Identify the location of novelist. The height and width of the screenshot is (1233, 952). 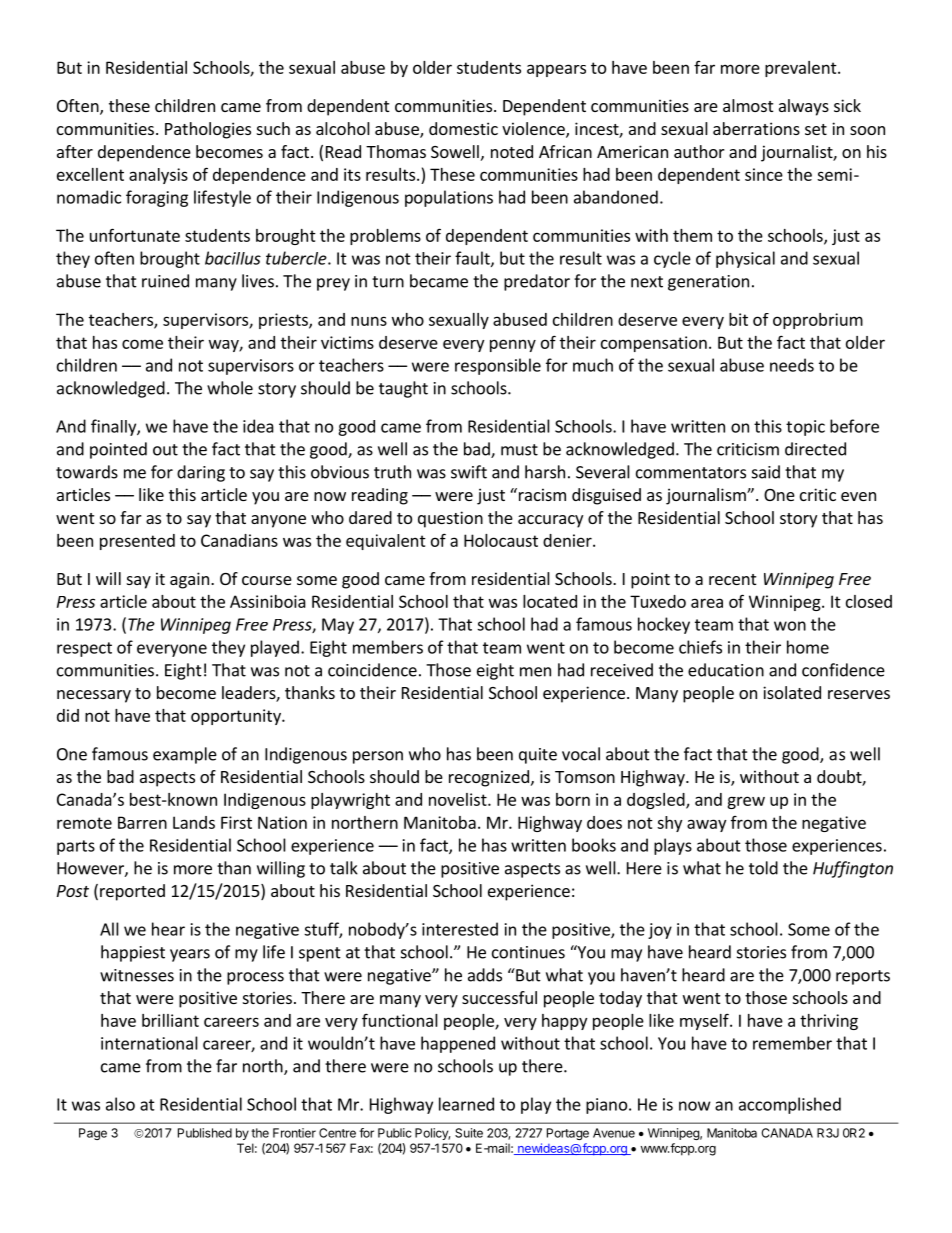
(459, 799).
